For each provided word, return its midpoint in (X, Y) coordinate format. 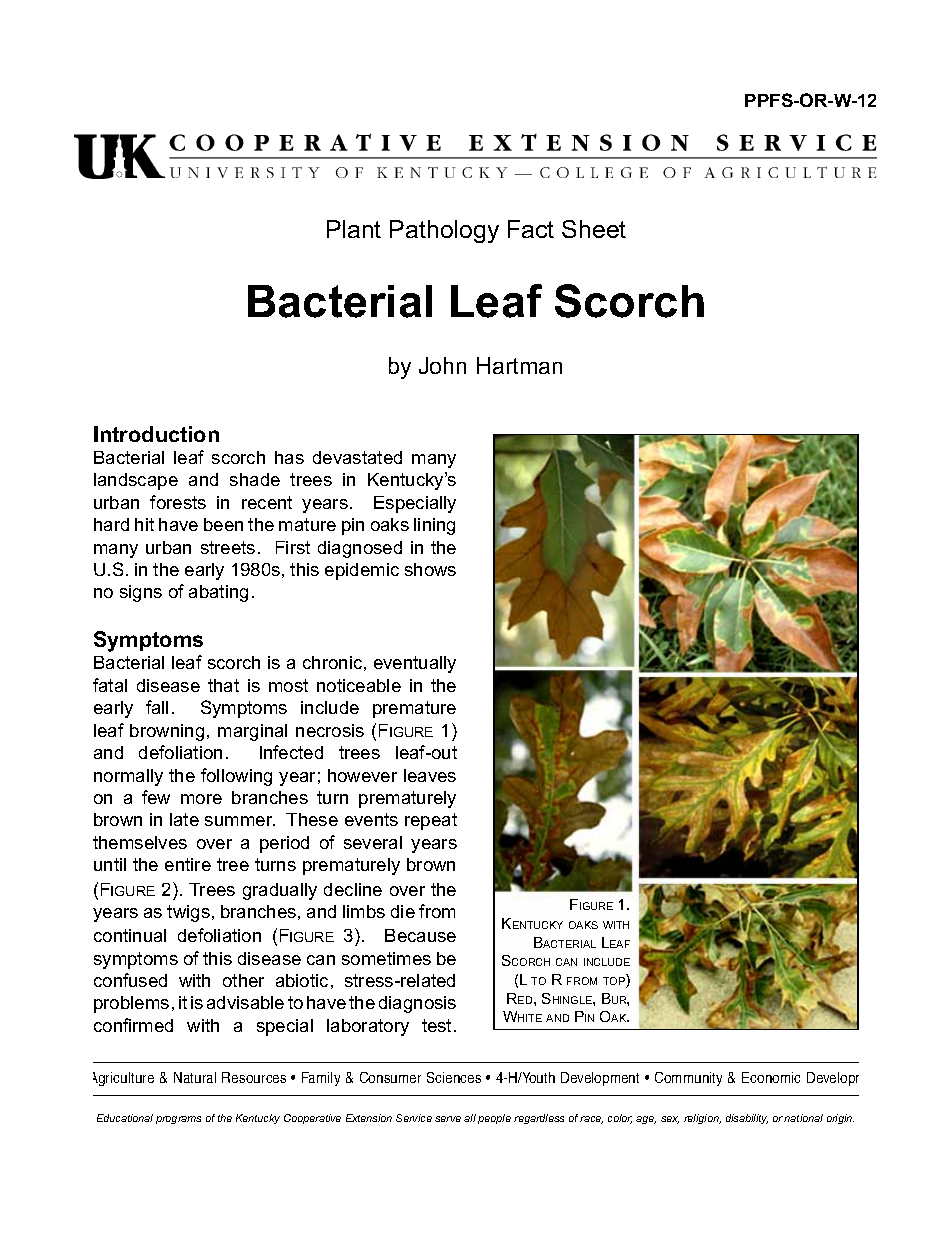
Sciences (454, 1077)
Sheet (594, 229)
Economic (771, 1077)
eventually (415, 664)
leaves (430, 775)
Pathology (444, 231)
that (223, 685)
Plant (354, 229)
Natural (195, 1077)
